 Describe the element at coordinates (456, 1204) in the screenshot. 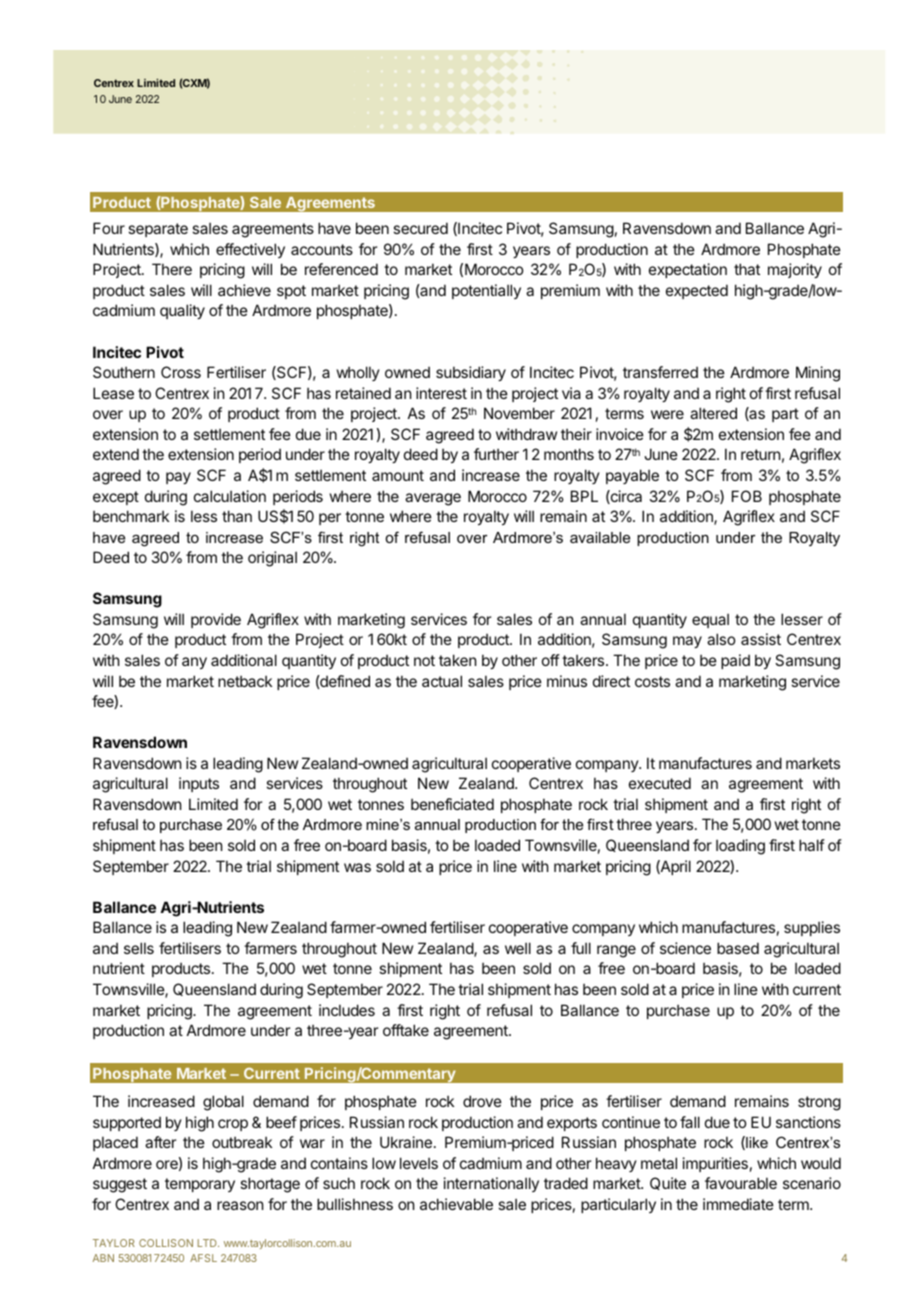

I see `achievable` at that location.
